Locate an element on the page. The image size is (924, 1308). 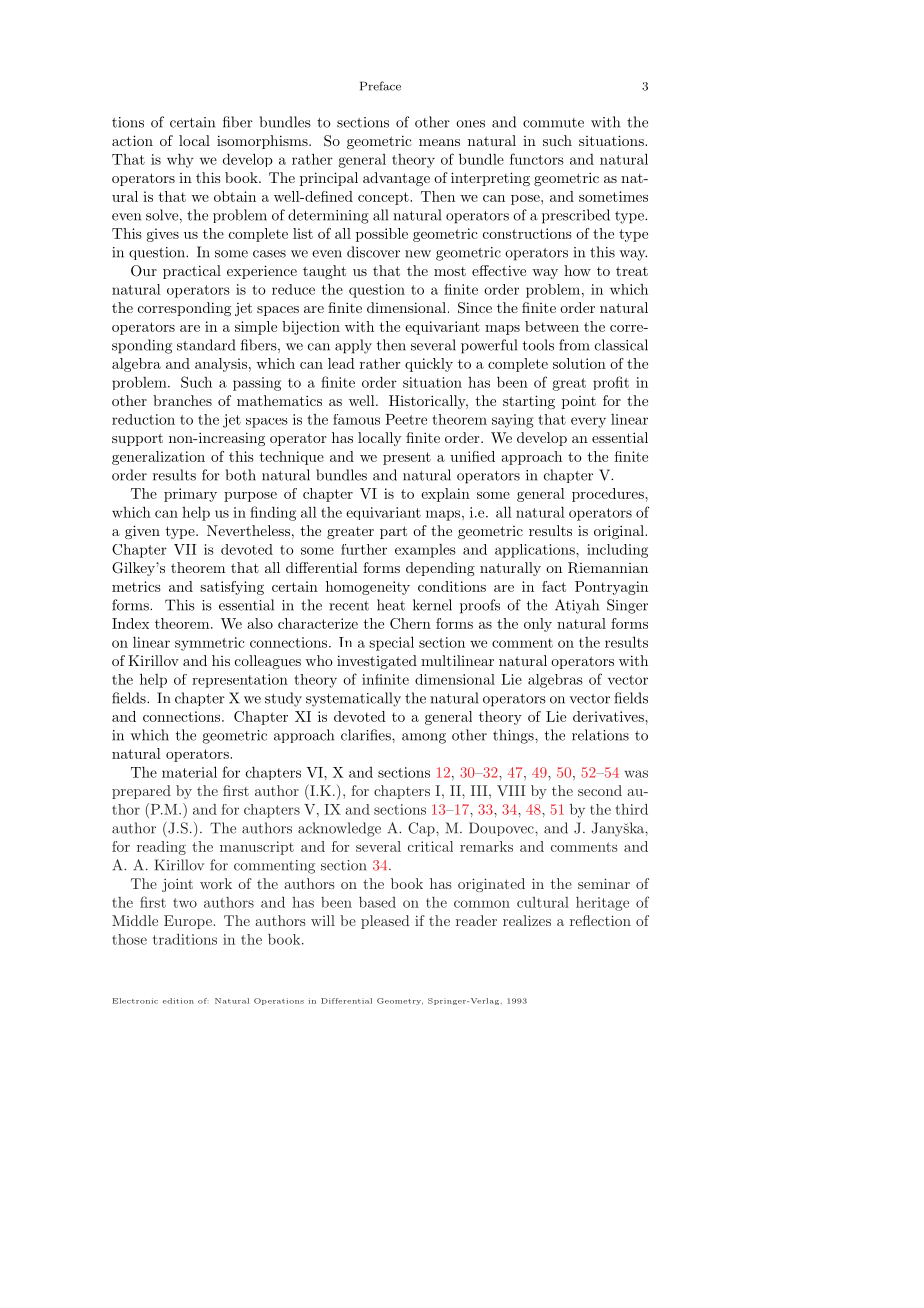
why is located at coordinates (180, 161).
